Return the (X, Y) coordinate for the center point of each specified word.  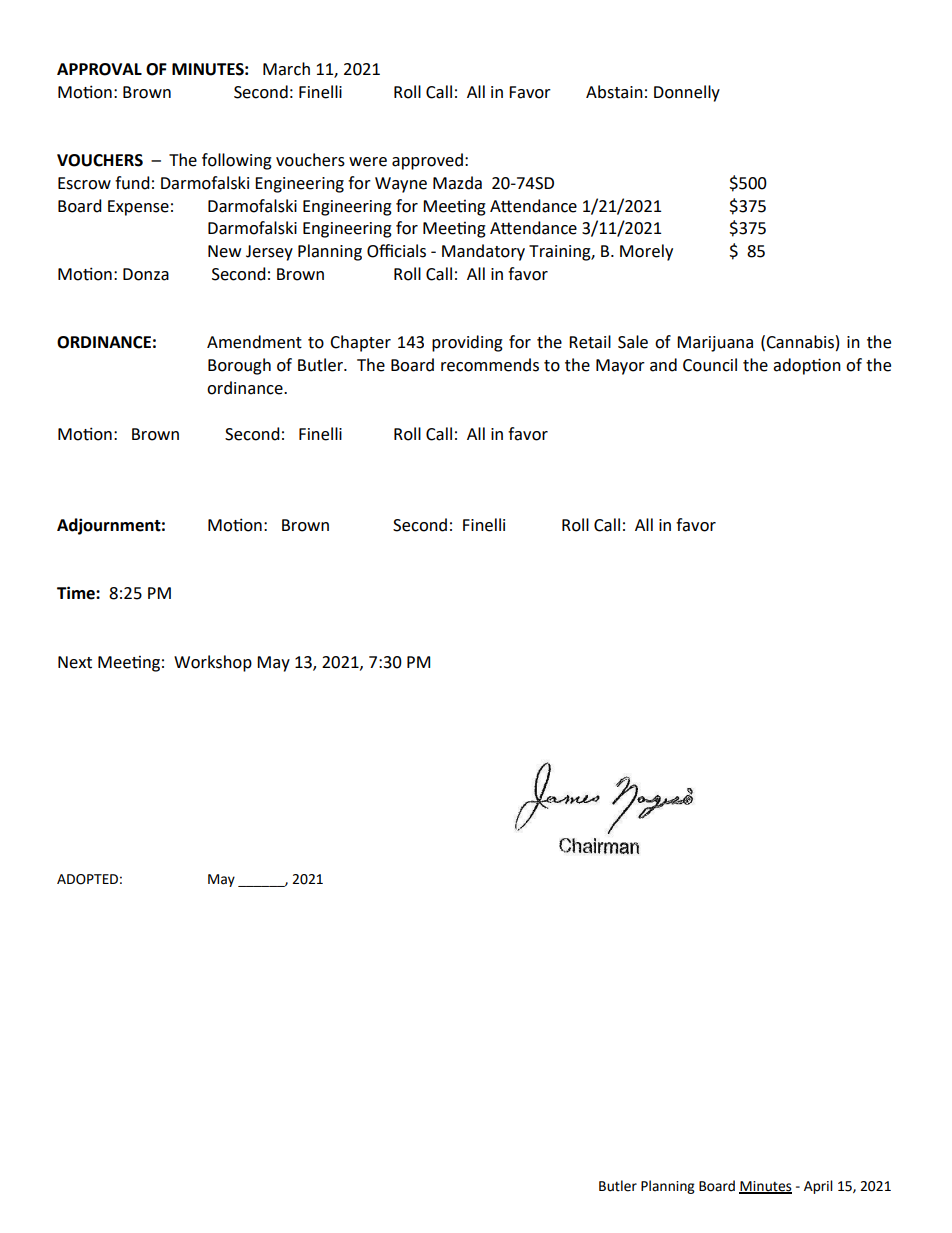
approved (427, 161)
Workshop (213, 663)
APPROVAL (99, 69)
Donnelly (687, 93)
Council (710, 365)
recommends (490, 365)
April (818, 1187)
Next (75, 662)
